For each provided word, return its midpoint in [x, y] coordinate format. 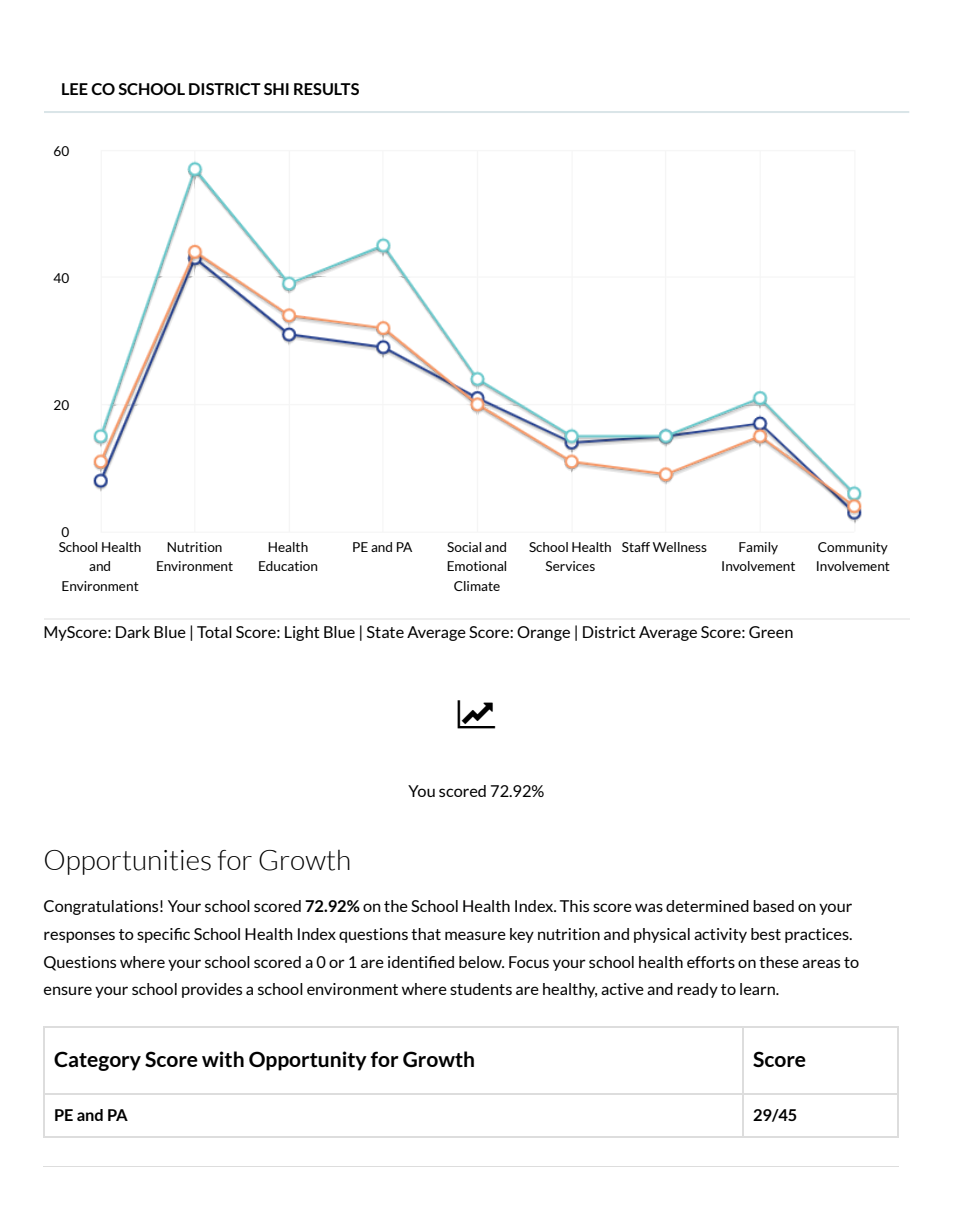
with [223, 1059]
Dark [133, 632]
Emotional [476, 566]
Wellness [680, 547]
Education [288, 566]
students [481, 989]
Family [758, 548]
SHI [276, 89]
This [574, 906]
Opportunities [128, 862]
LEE [75, 89]
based [773, 906]
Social [464, 547]
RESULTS [326, 89]
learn [758, 989]
